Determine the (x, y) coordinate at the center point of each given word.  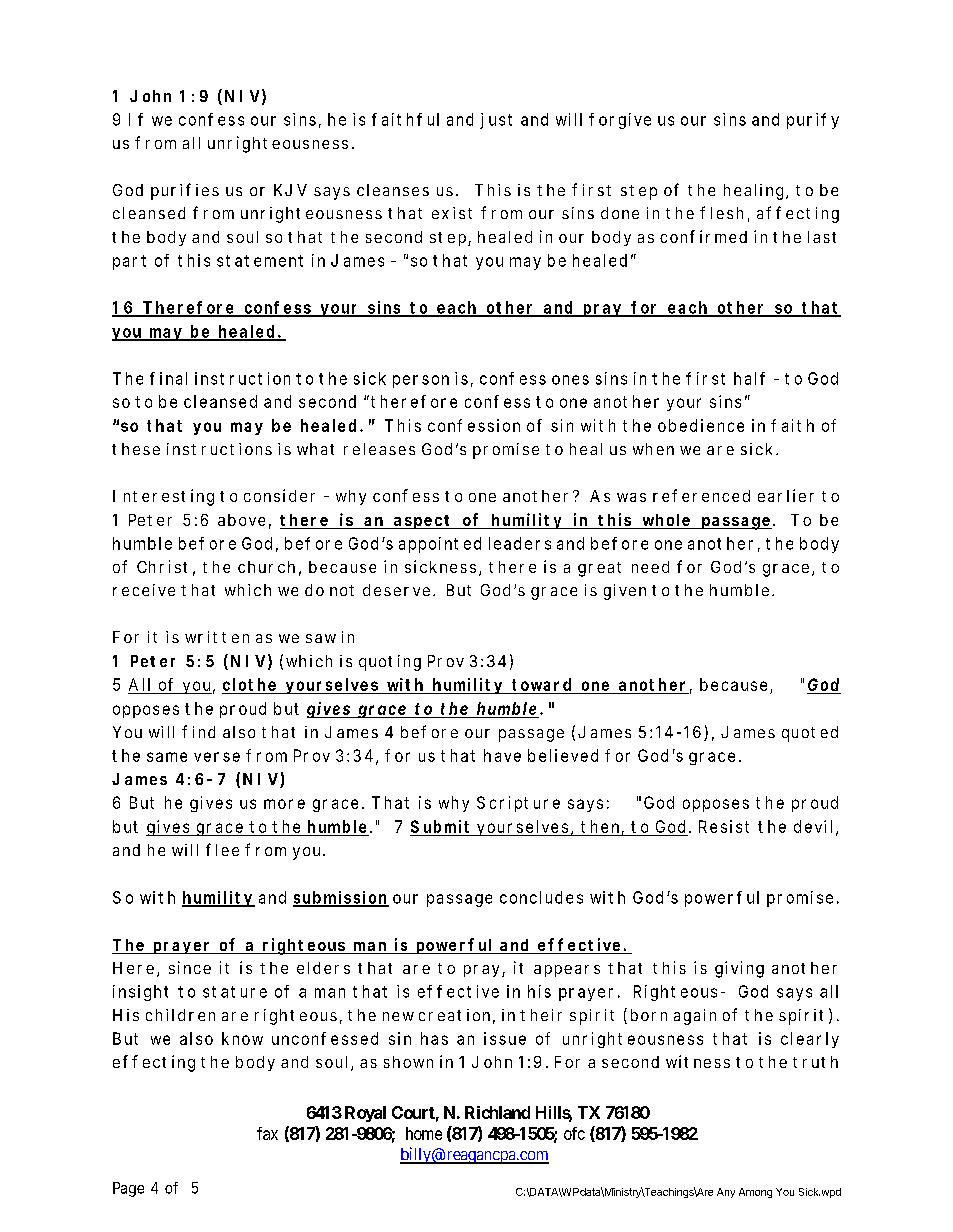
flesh (721, 212)
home (424, 1133)
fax (267, 1133)
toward (541, 684)
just (496, 121)
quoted (810, 734)
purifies (185, 191)
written (217, 637)
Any (726, 1193)
